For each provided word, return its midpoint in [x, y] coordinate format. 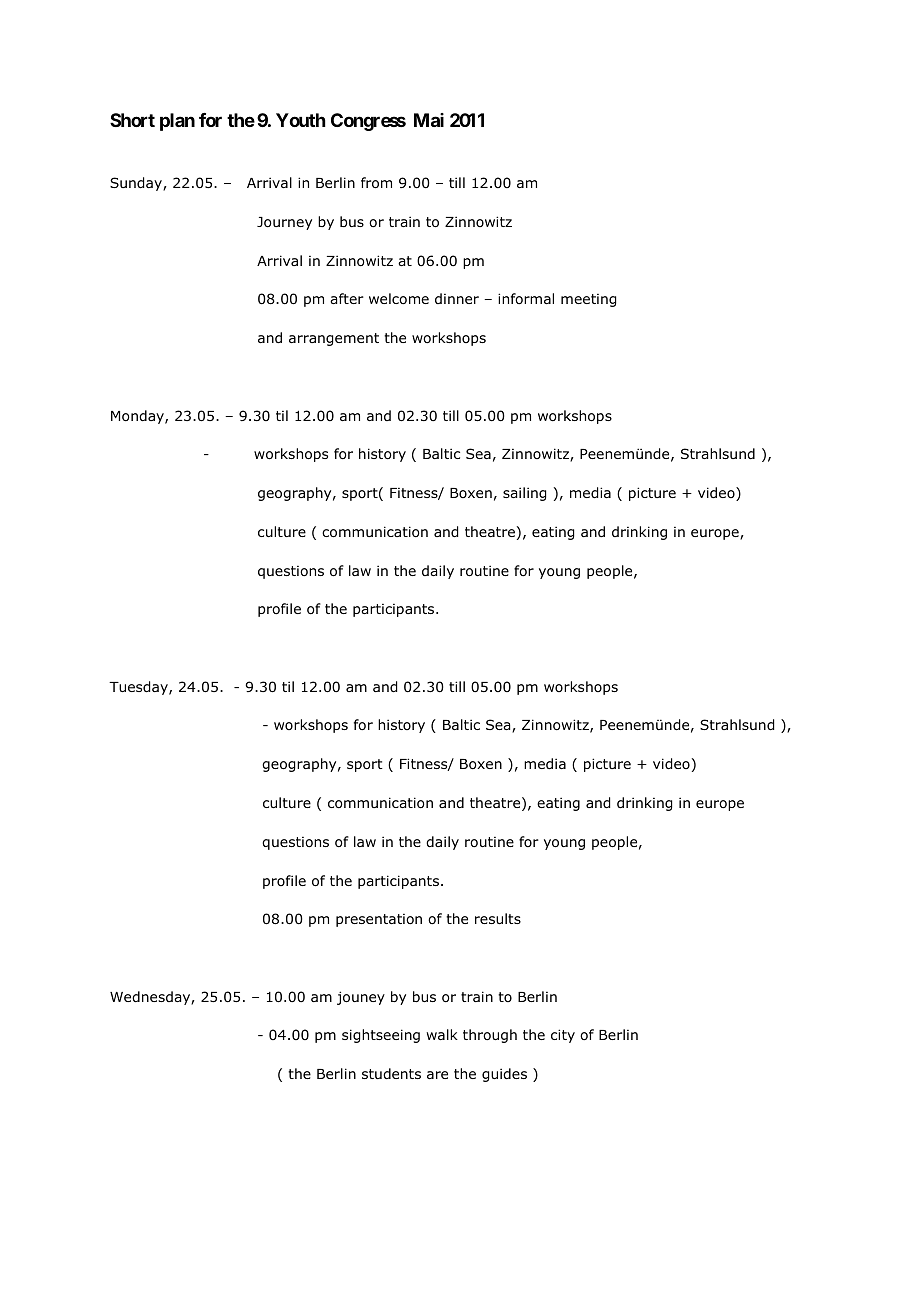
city [563, 1036]
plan [177, 122]
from [376, 183]
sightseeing [381, 1036]
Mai [429, 120]
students [391, 1073]
